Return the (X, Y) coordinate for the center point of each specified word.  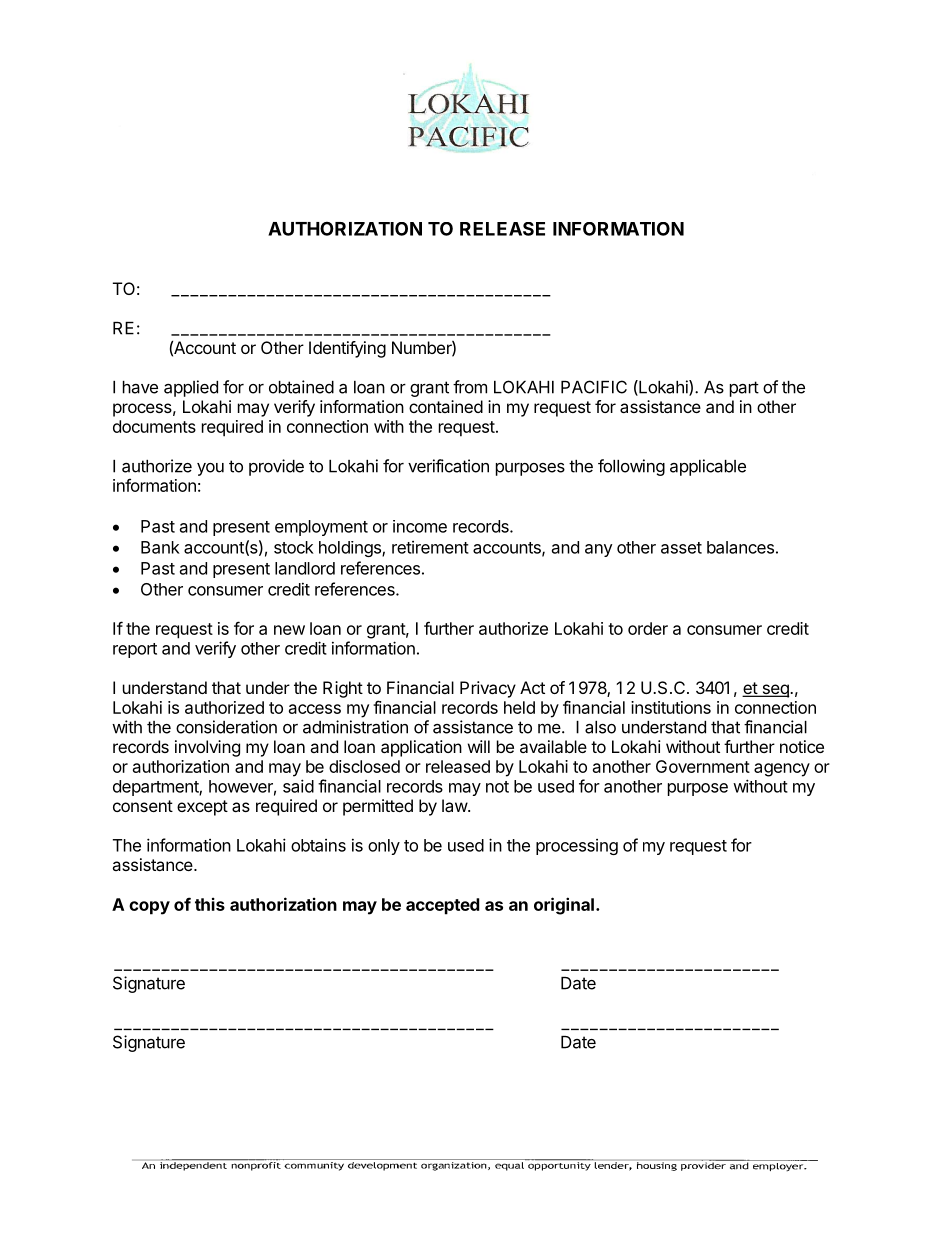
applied (191, 388)
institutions (671, 707)
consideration (226, 727)
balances (740, 547)
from (470, 387)
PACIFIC (594, 387)
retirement (430, 547)
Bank (160, 547)
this (210, 904)
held (519, 707)
